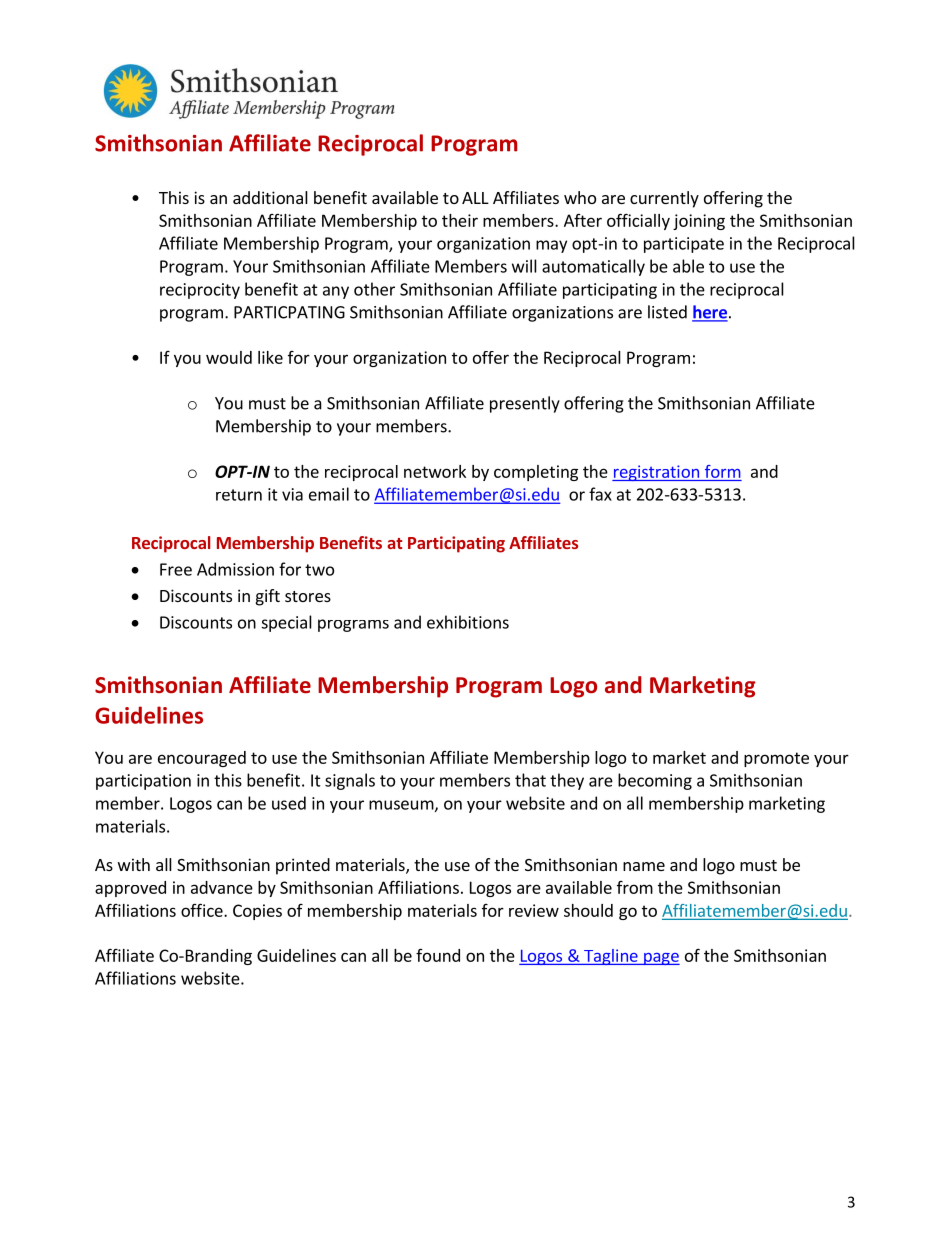 Image resolution: width=952 pixels, height=1233 pixels. Describe the element at coordinates (270, 197) in the screenshot. I see `additional` at that location.
